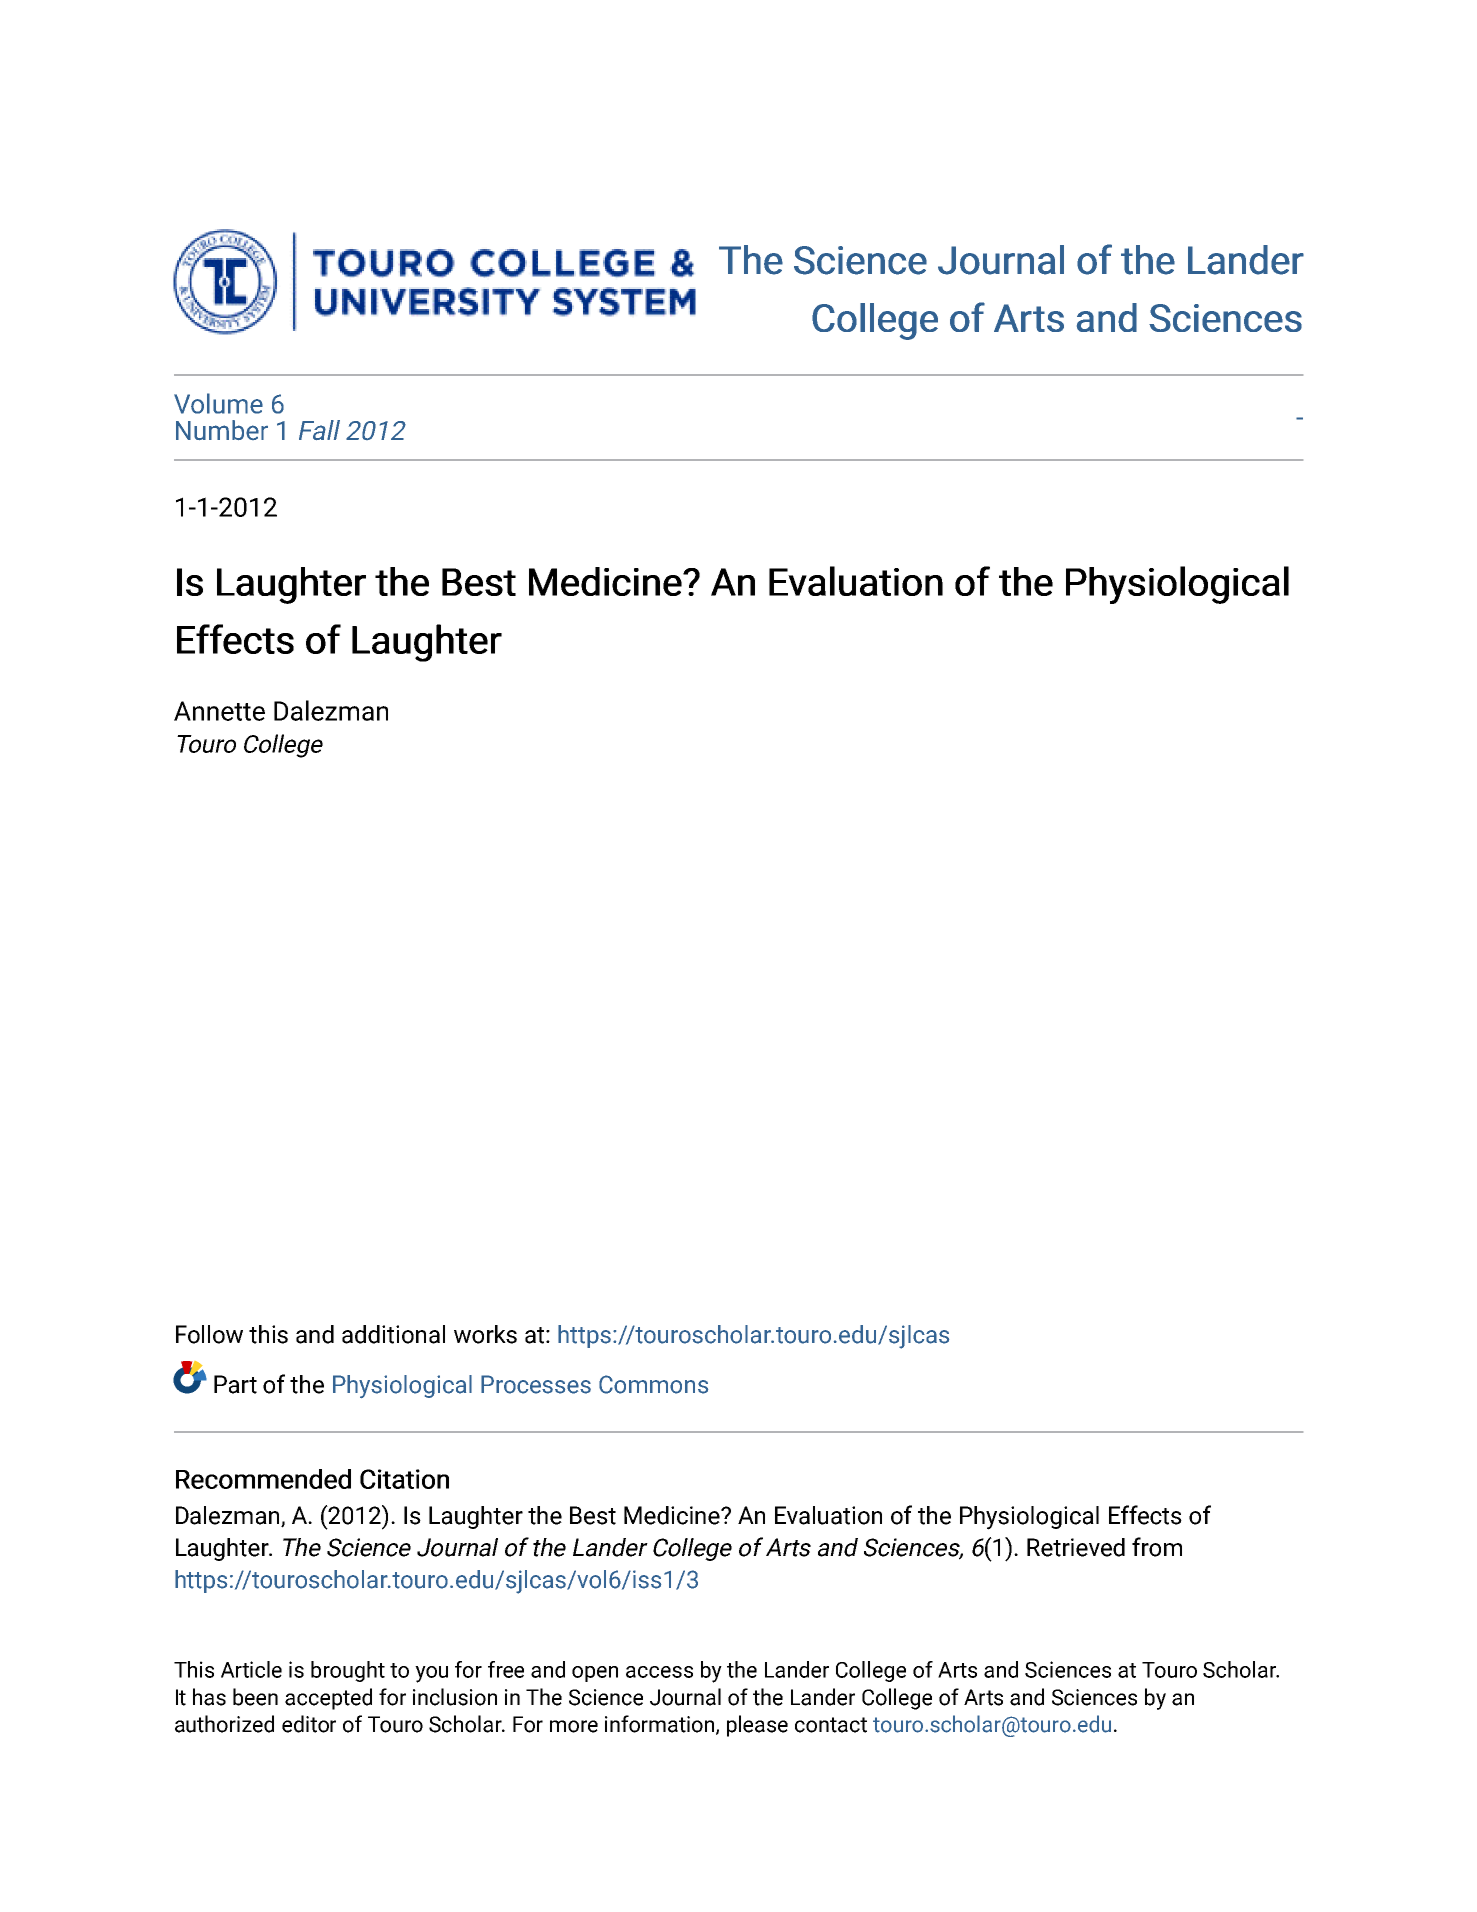 Image resolution: width=1477 pixels, height=1912 pixels. I want to click on accepted, so click(328, 1699).
